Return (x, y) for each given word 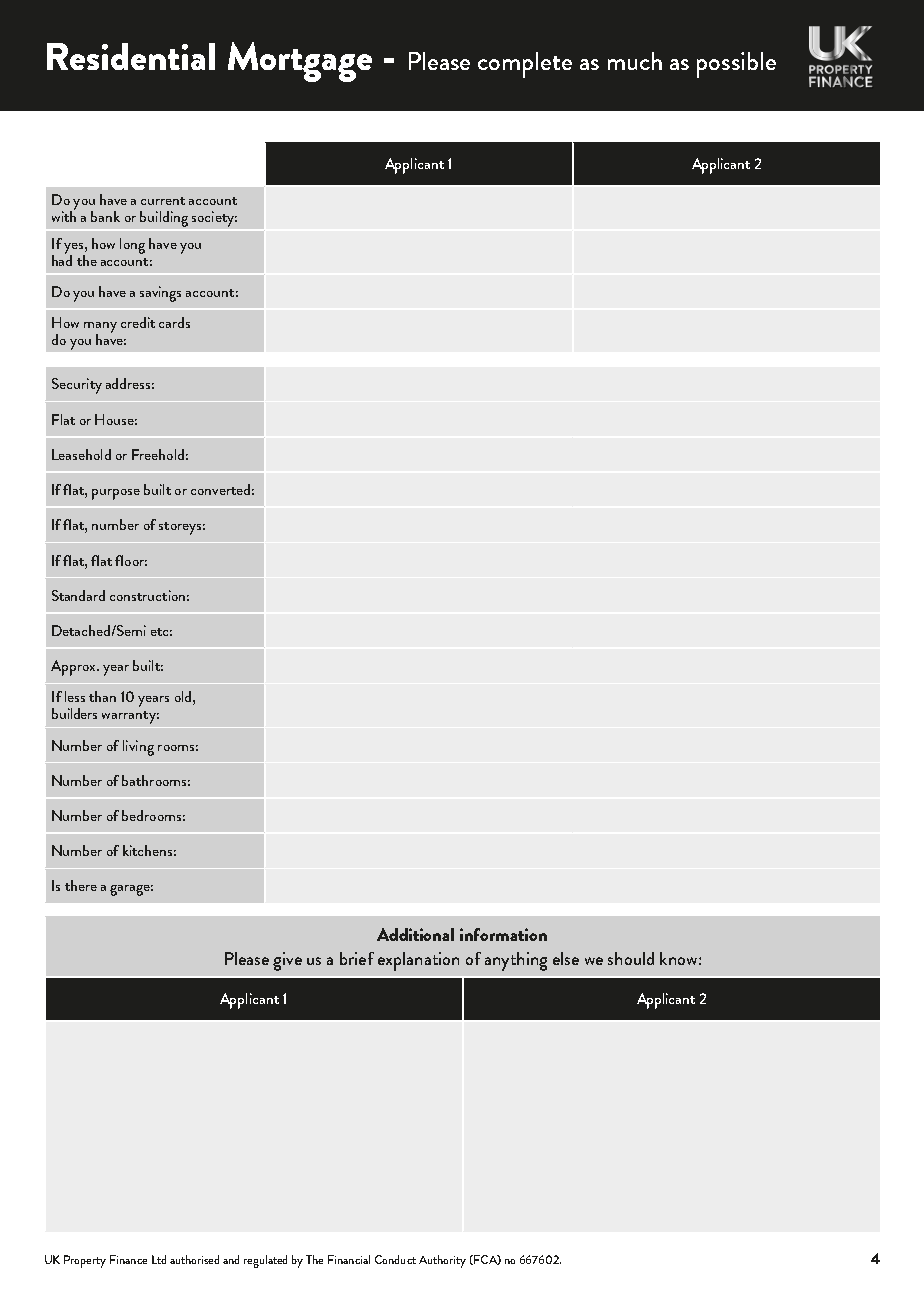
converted (220, 489)
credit (138, 322)
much (635, 61)
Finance (128, 1259)
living (138, 748)
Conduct (395, 1259)
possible (736, 65)
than (102, 696)
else (566, 958)
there (81, 885)
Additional (415, 934)
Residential (131, 56)
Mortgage (300, 62)
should (631, 958)
